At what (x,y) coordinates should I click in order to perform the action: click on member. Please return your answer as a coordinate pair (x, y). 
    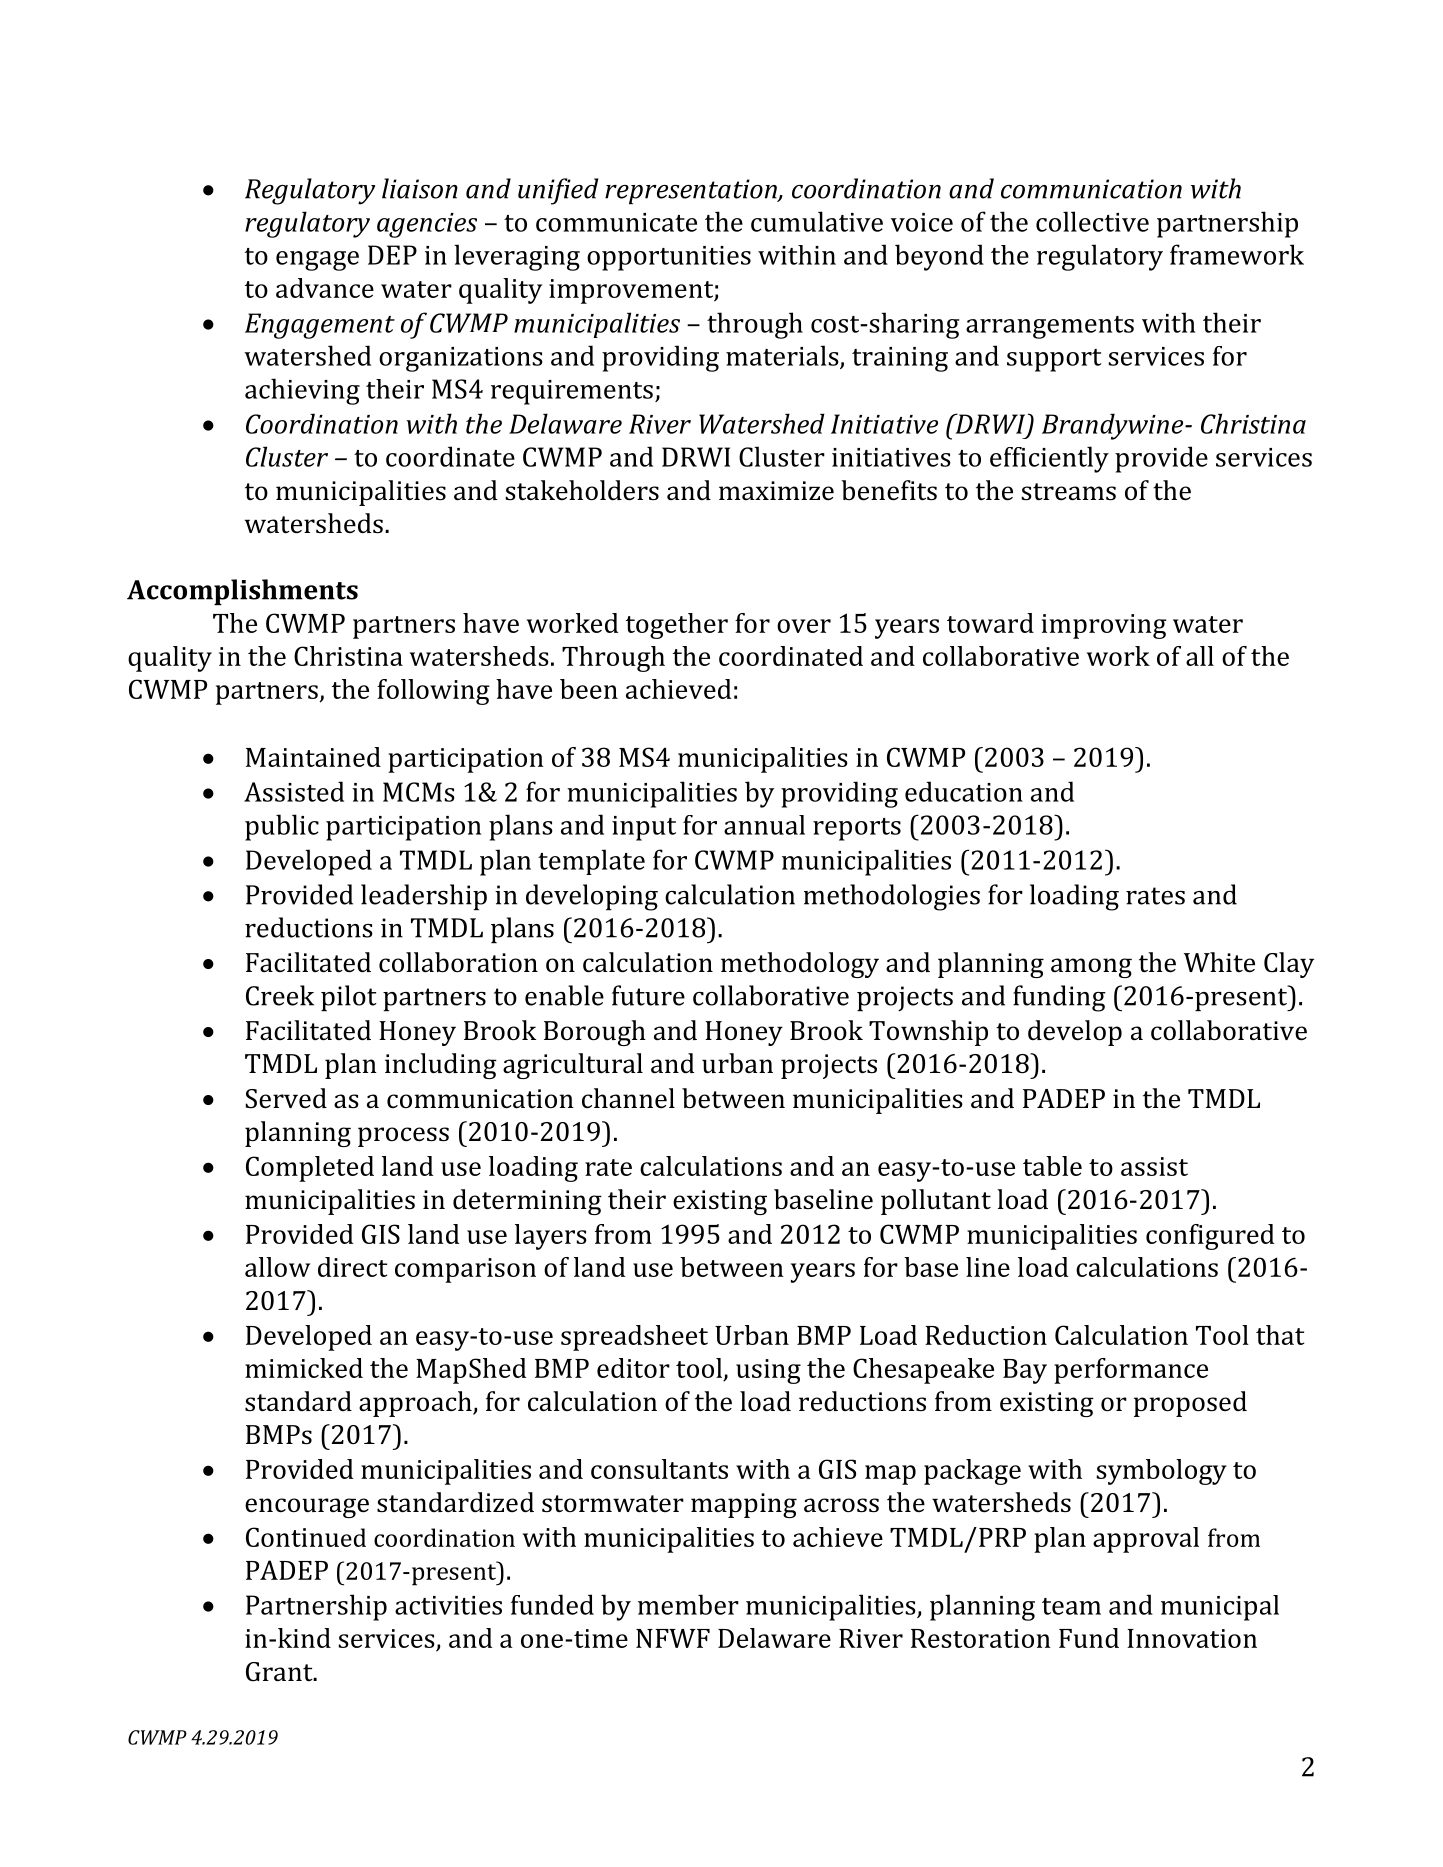
    Looking at the image, I should click on (688, 1604).
